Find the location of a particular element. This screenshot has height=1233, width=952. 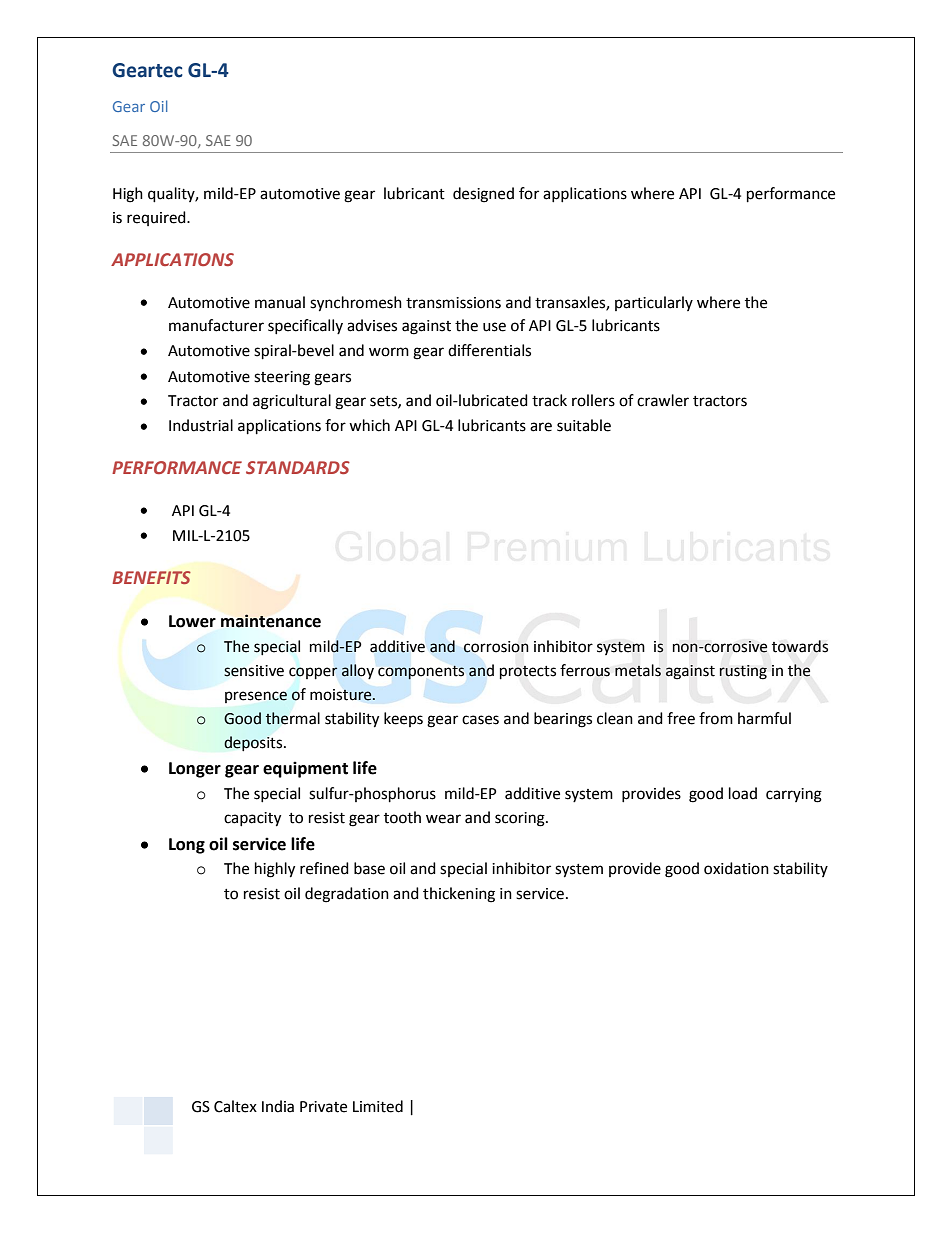

oxidation is located at coordinates (736, 868).
